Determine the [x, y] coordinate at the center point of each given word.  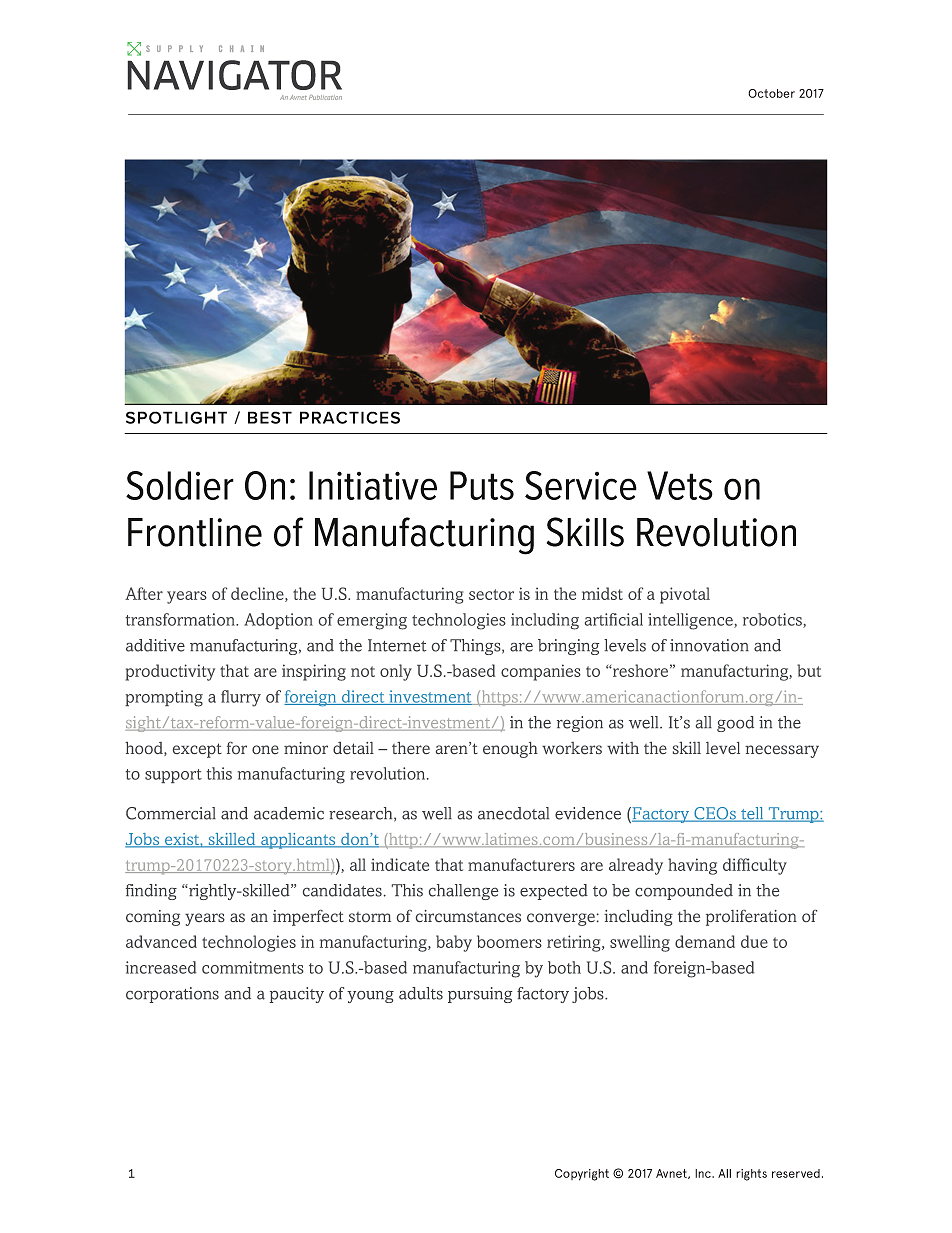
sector [491, 594]
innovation [709, 645]
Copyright [582, 1175]
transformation [181, 619]
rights [751, 1175]
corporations [172, 995]
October [771, 93]
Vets [680, 485]
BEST [270, 417]
